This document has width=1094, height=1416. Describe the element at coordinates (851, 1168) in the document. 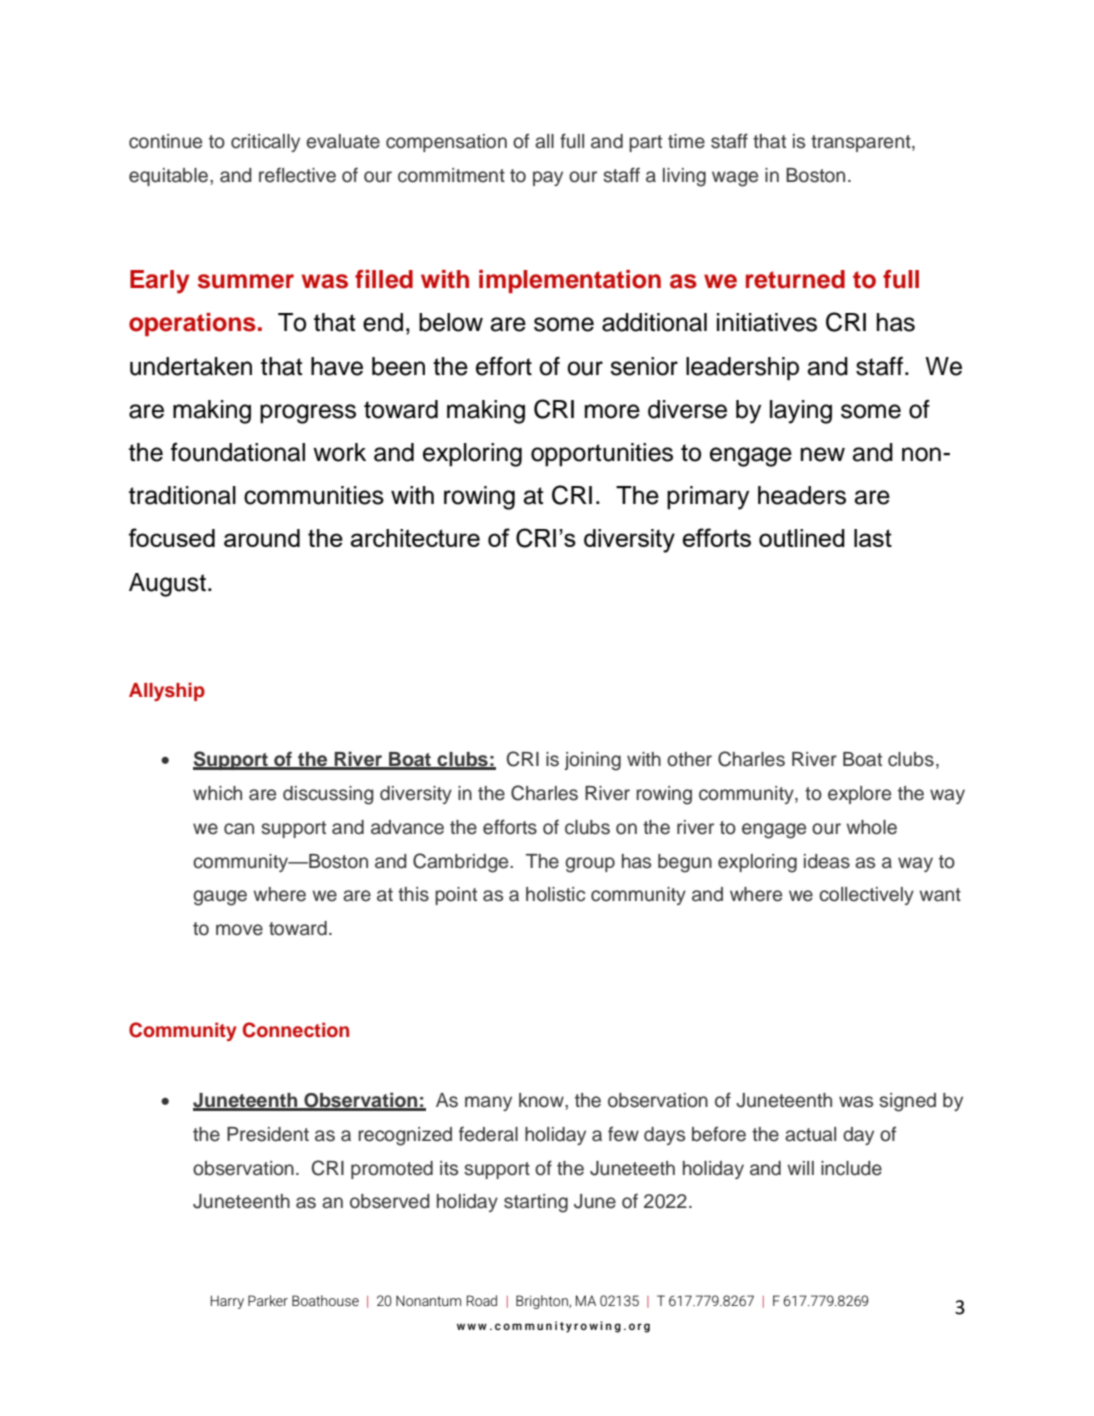

I see `include` at that location.
